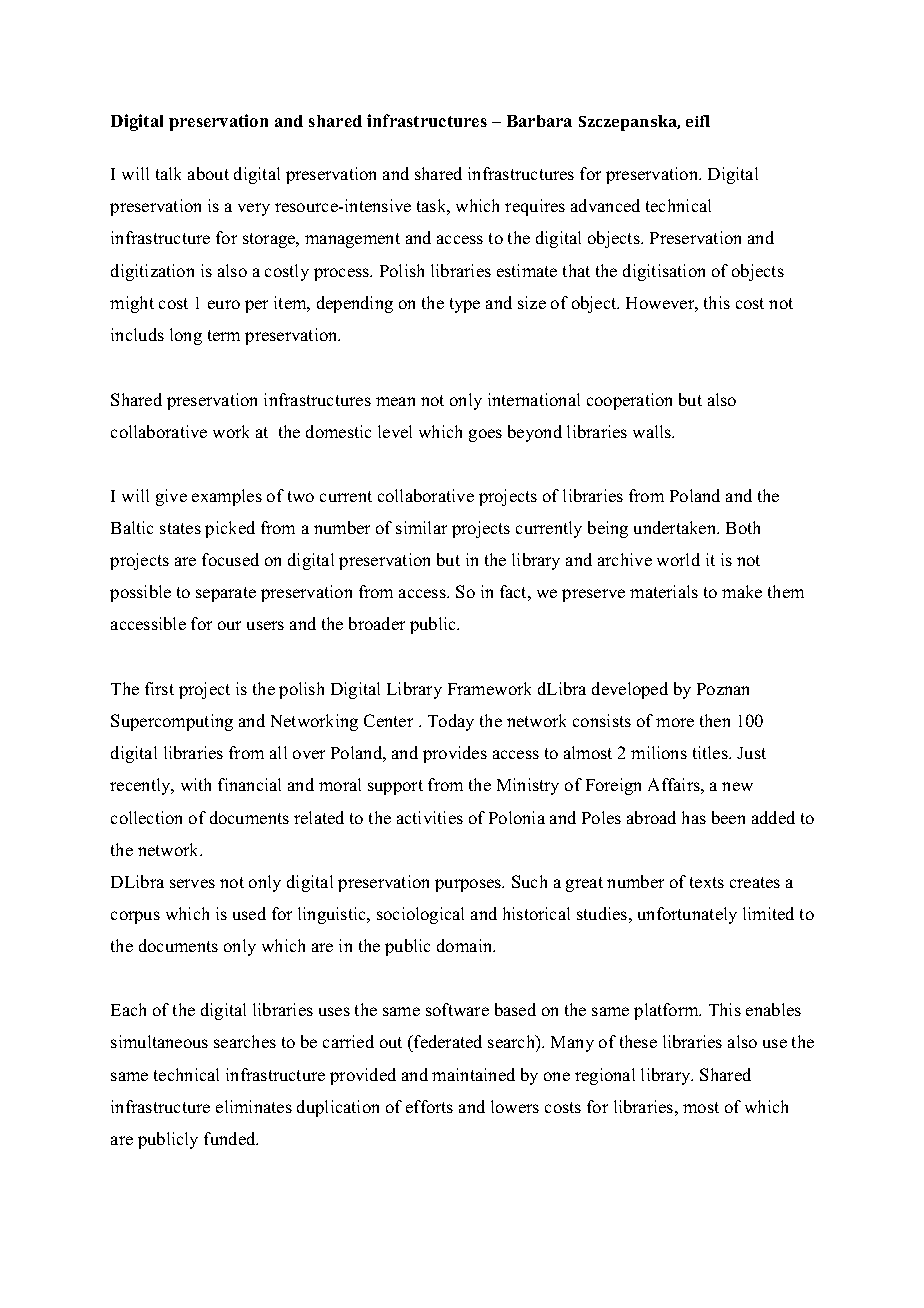  Describe the element at coordinates (605, 205) in the screenshot. I see `advanced` at that location.
